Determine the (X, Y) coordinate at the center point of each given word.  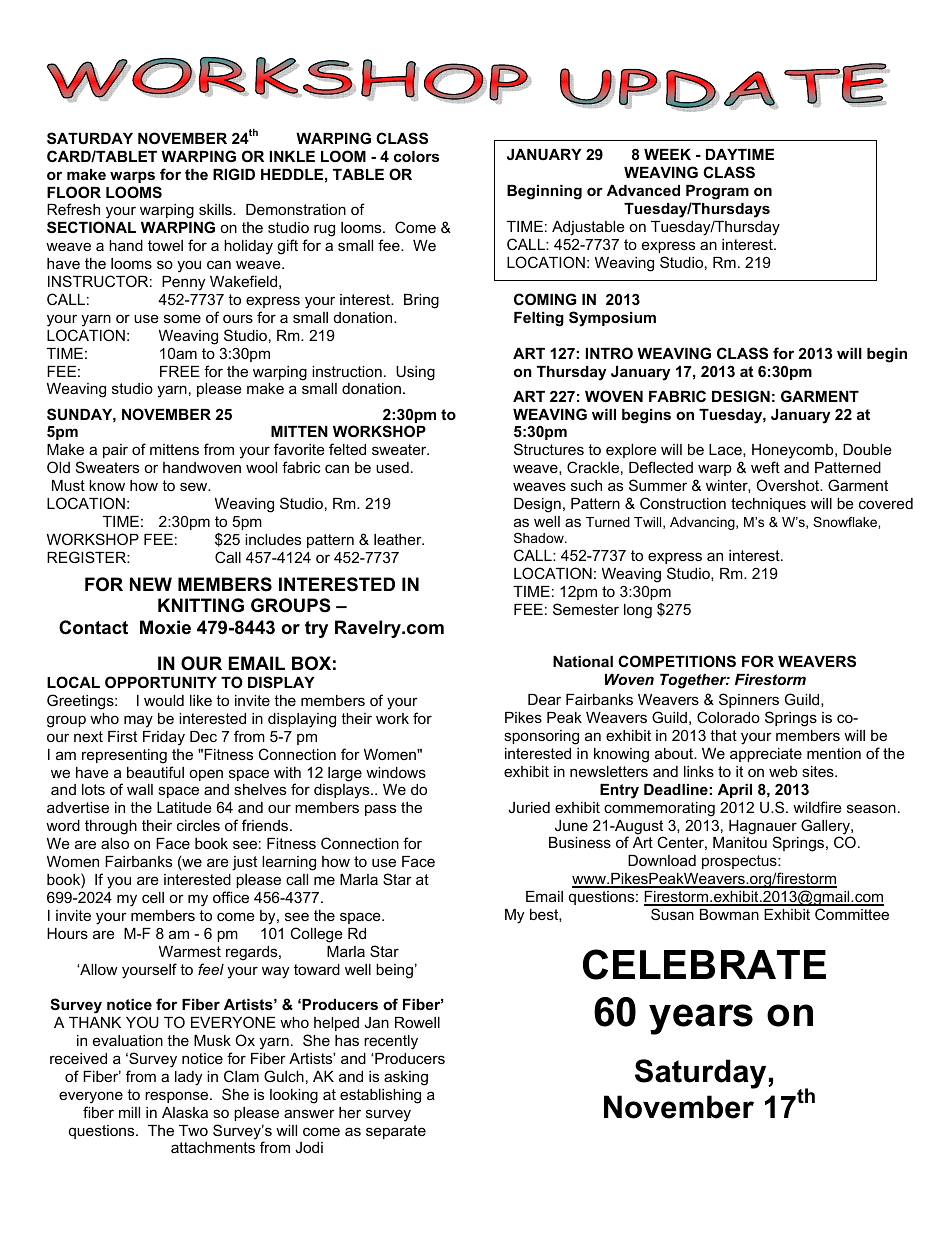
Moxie (165, 627)
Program (717, 192)
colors (416, 156)
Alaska (185, 1112)
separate (396, 1132)
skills (216, 209)
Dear (544, 699)
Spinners (749, 700)
